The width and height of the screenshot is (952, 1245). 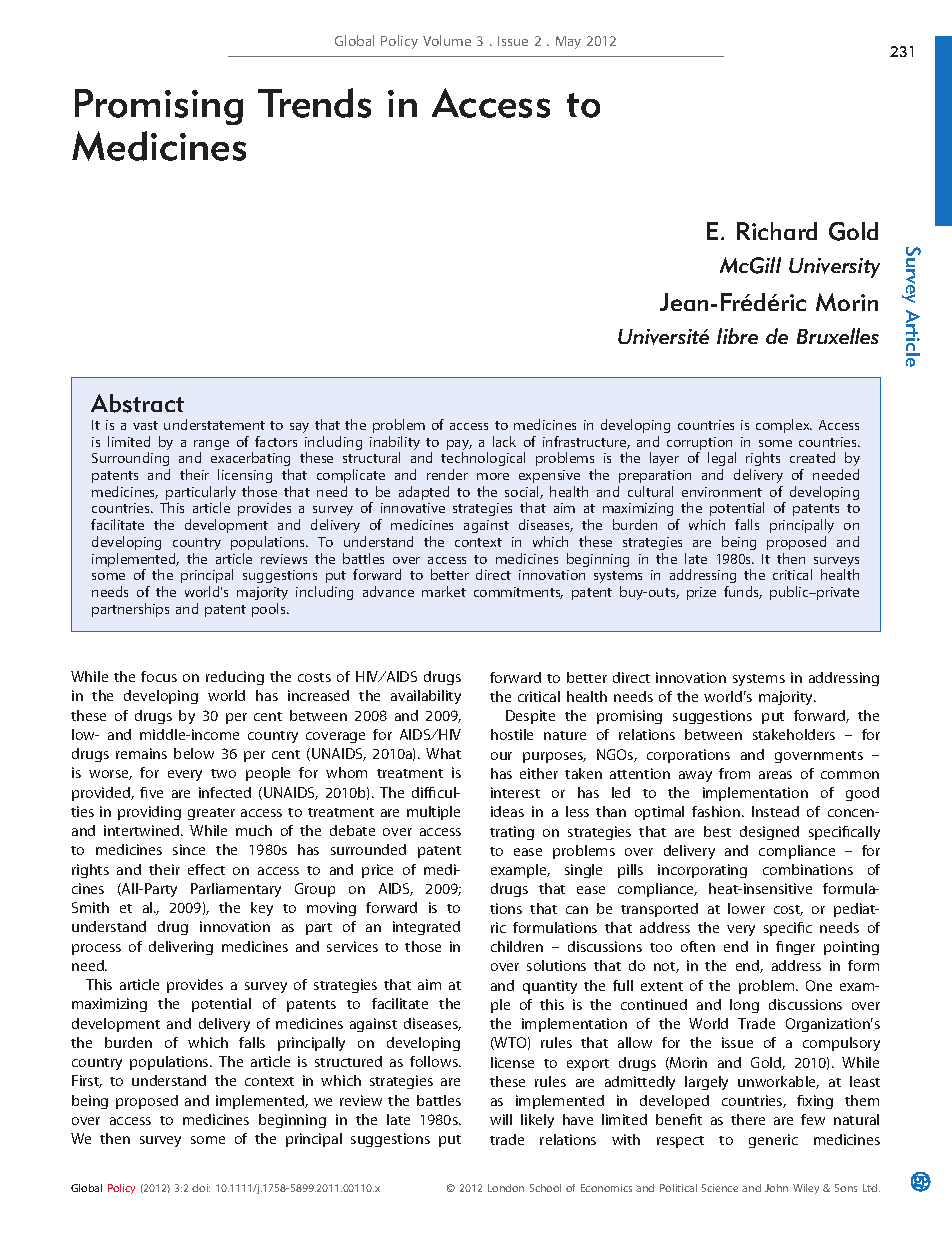 What do you see at coordinates (737, 336) in the screenshot?
I see `libre` at bounding box center [737, 336].
